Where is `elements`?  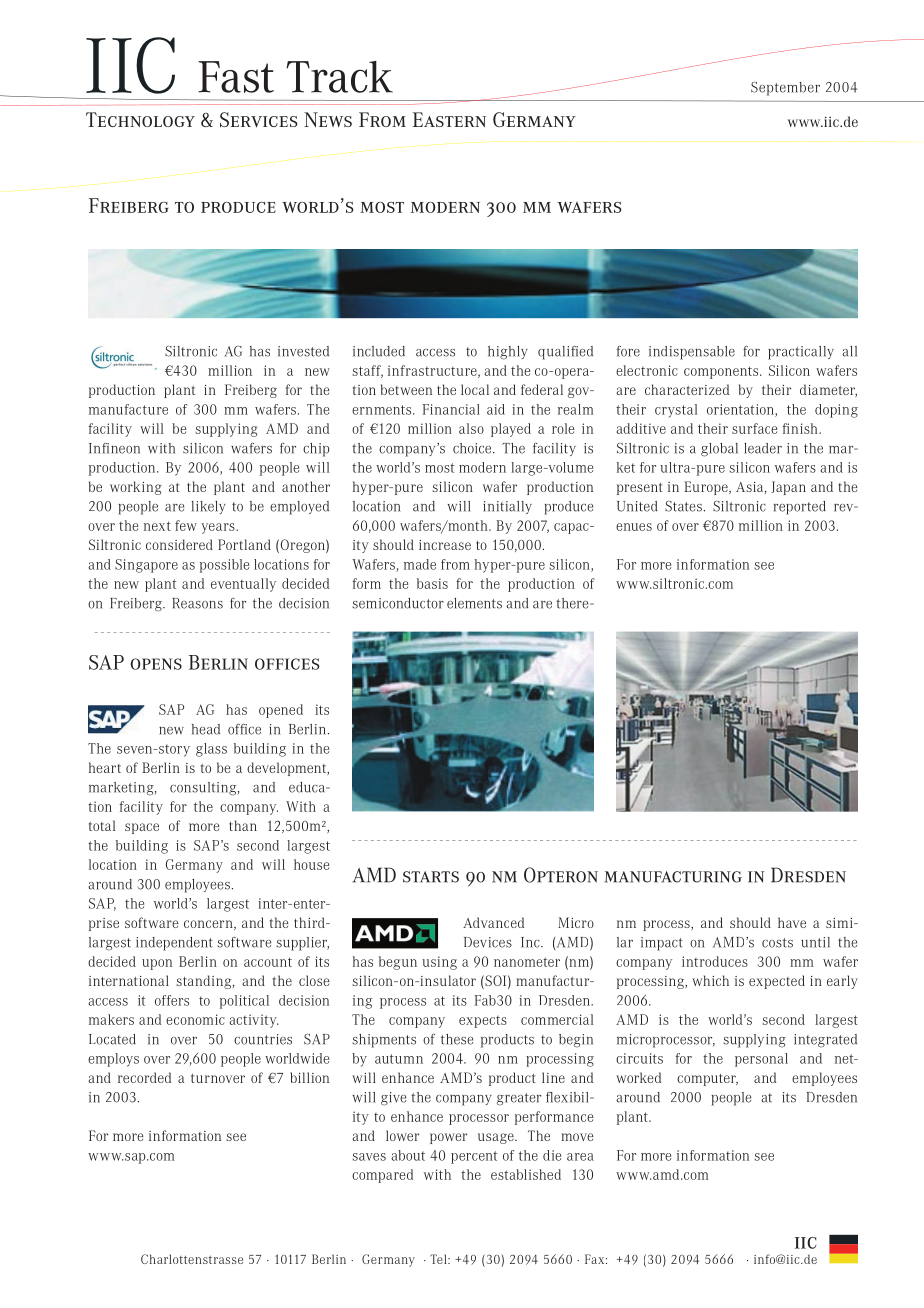
elements is located at coordinates (474, 603).
